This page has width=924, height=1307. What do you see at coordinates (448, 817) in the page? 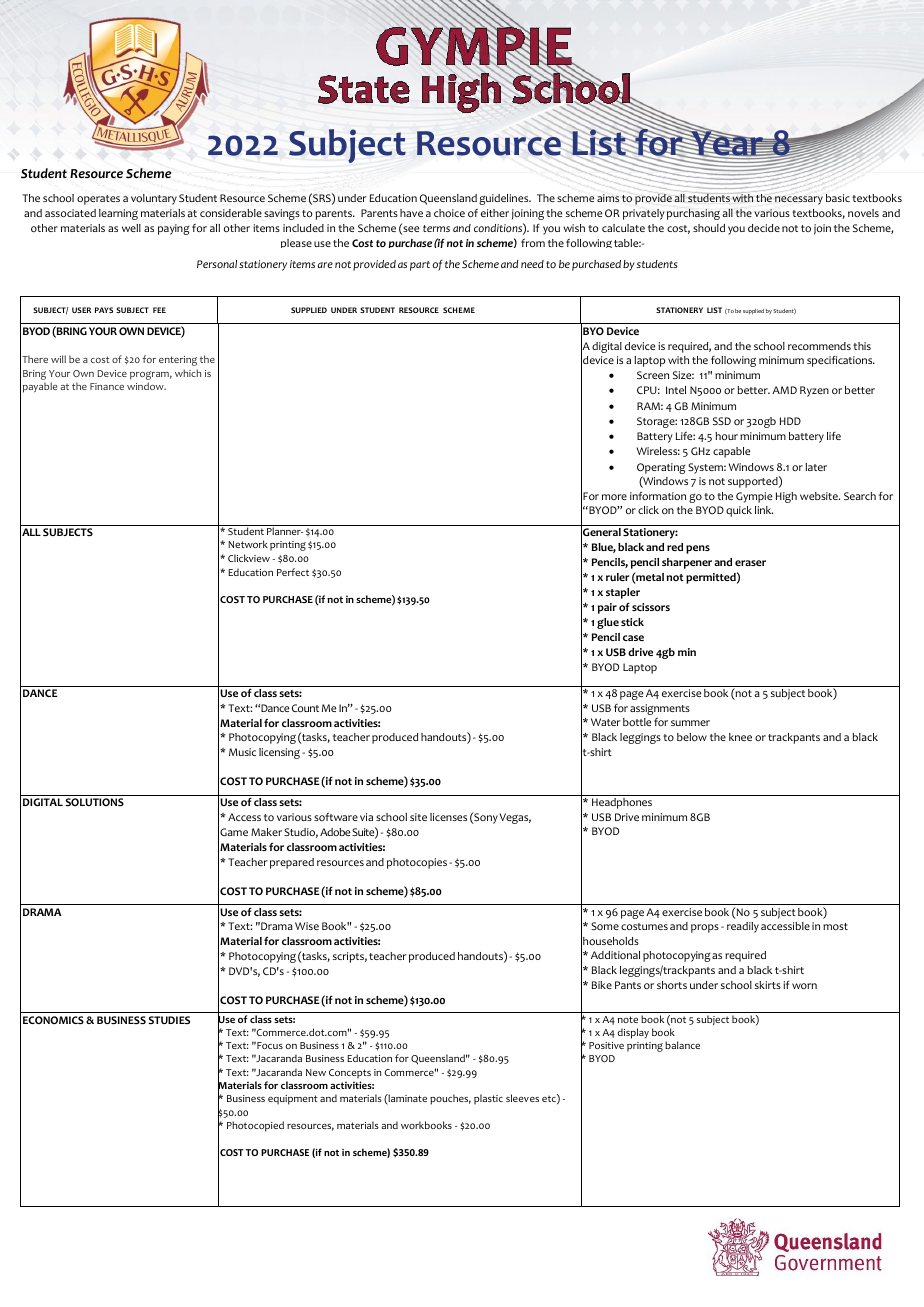
I see `licenses` at bounding box center [448, 817].
